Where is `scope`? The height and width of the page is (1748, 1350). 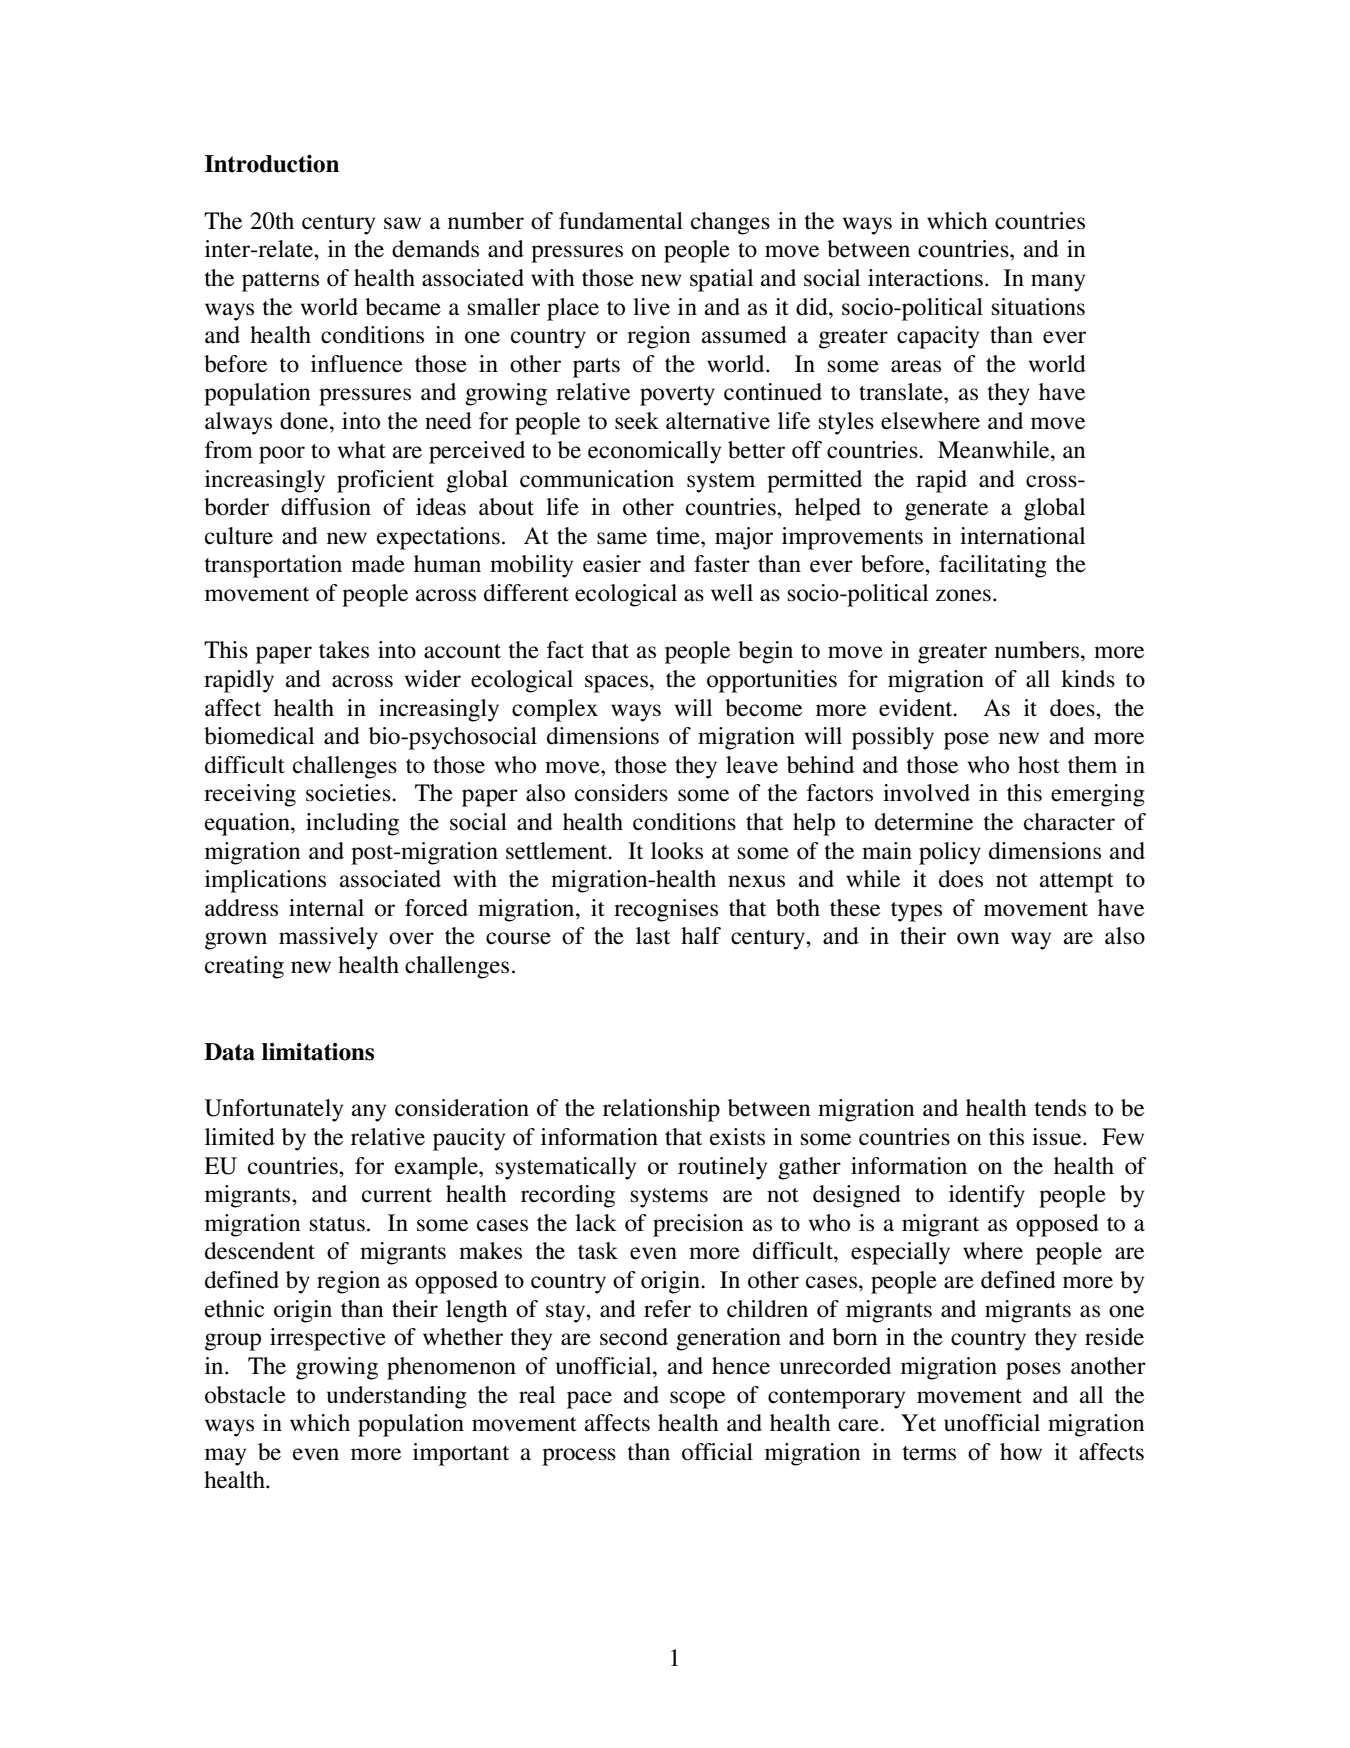 scope is located at coordinates (697, 1400).
